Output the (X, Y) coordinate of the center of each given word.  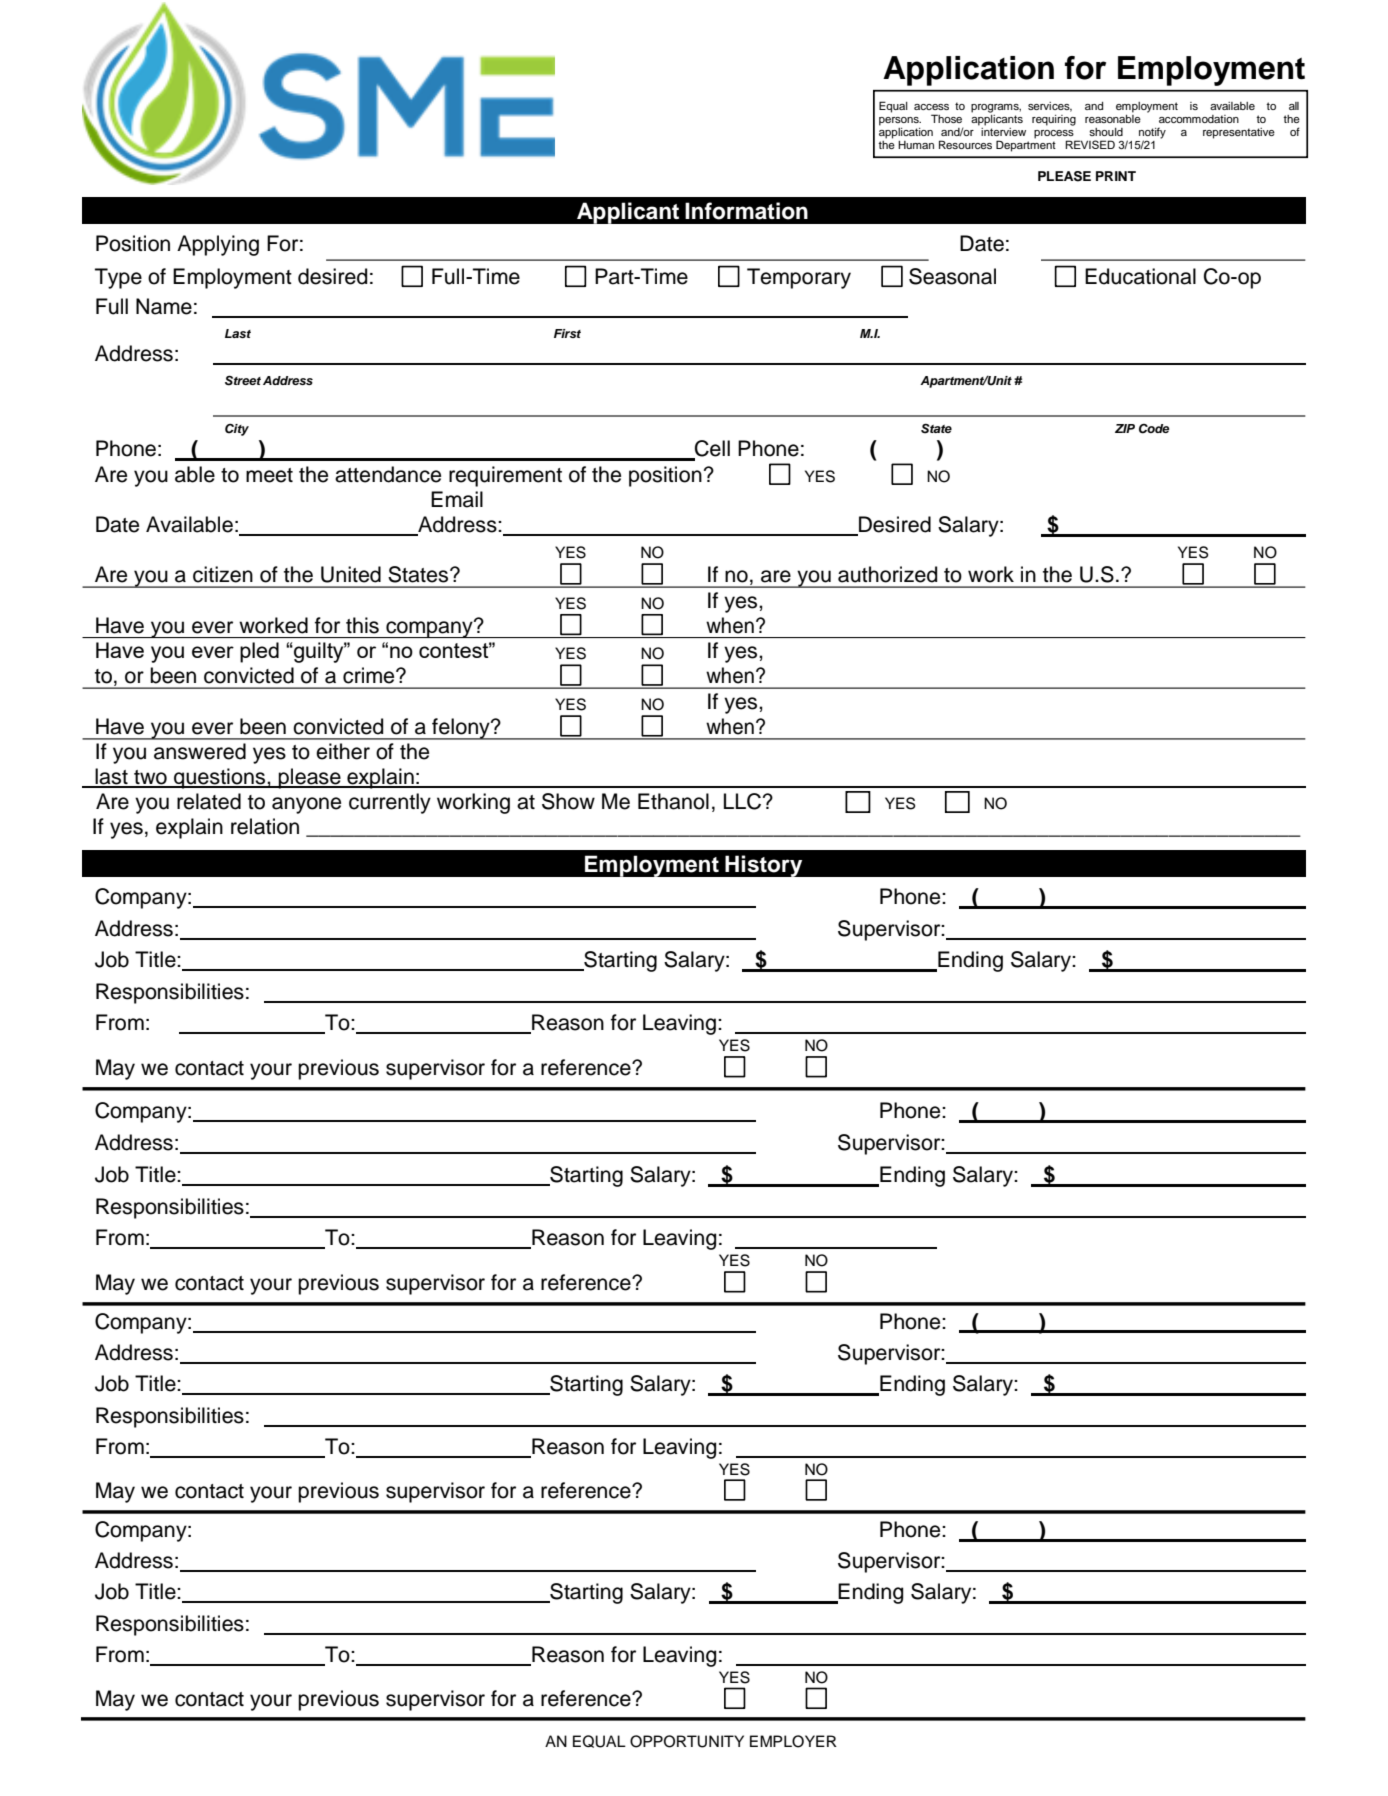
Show (568, 801)
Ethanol (673, 801)
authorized (887, 574)
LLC (742, 801)
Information (746, 211)
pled (259, 652)
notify (1152, 134)
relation (265, 826)
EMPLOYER (793, 1741)
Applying (218, 245)
